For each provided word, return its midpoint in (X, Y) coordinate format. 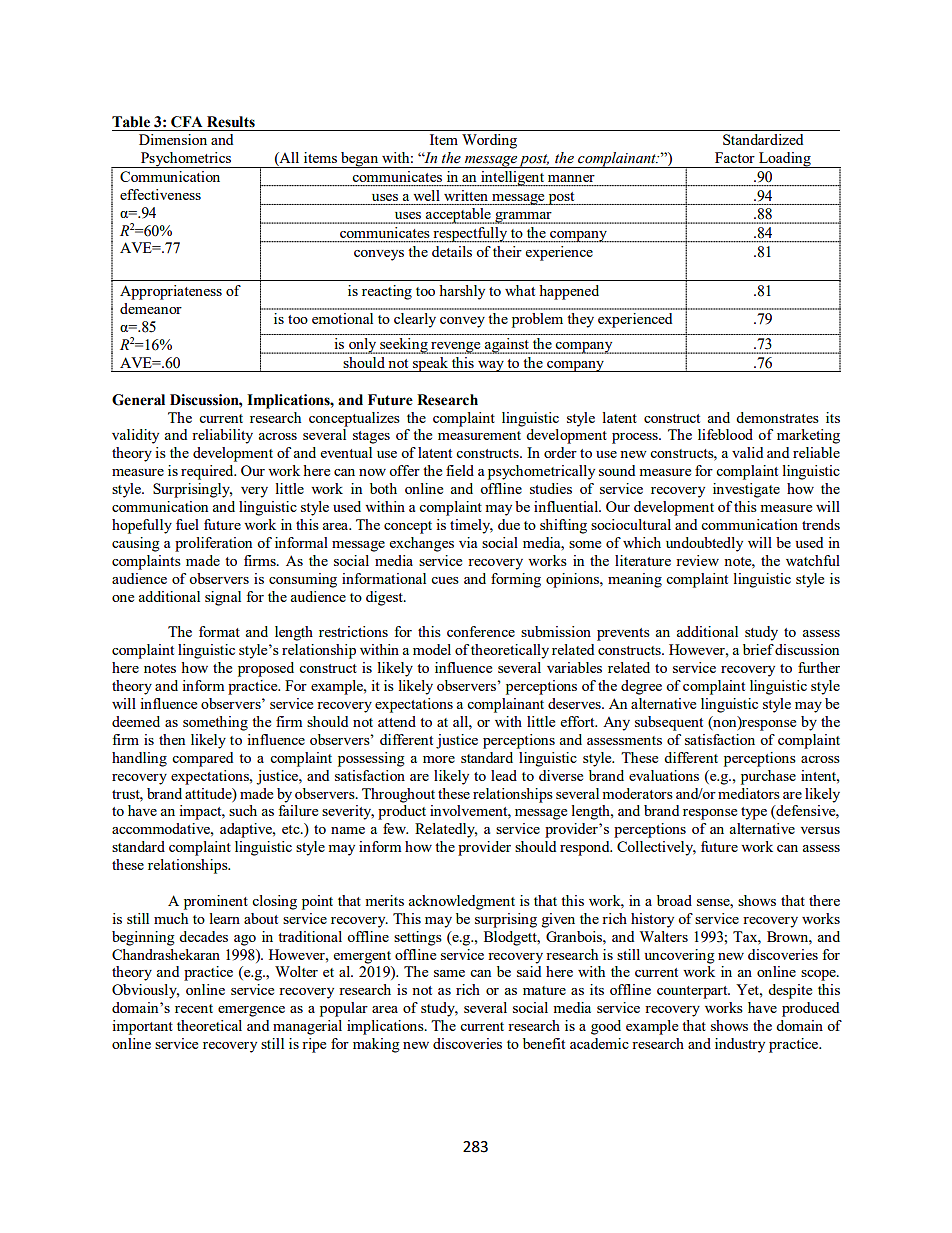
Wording (489, 141)
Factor (735, 157)
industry (740, 1045)
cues (445, 580)
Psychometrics (186, 160)
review (697, 560)
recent (194, 1008)
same (449, 973)
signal (223, 598)
